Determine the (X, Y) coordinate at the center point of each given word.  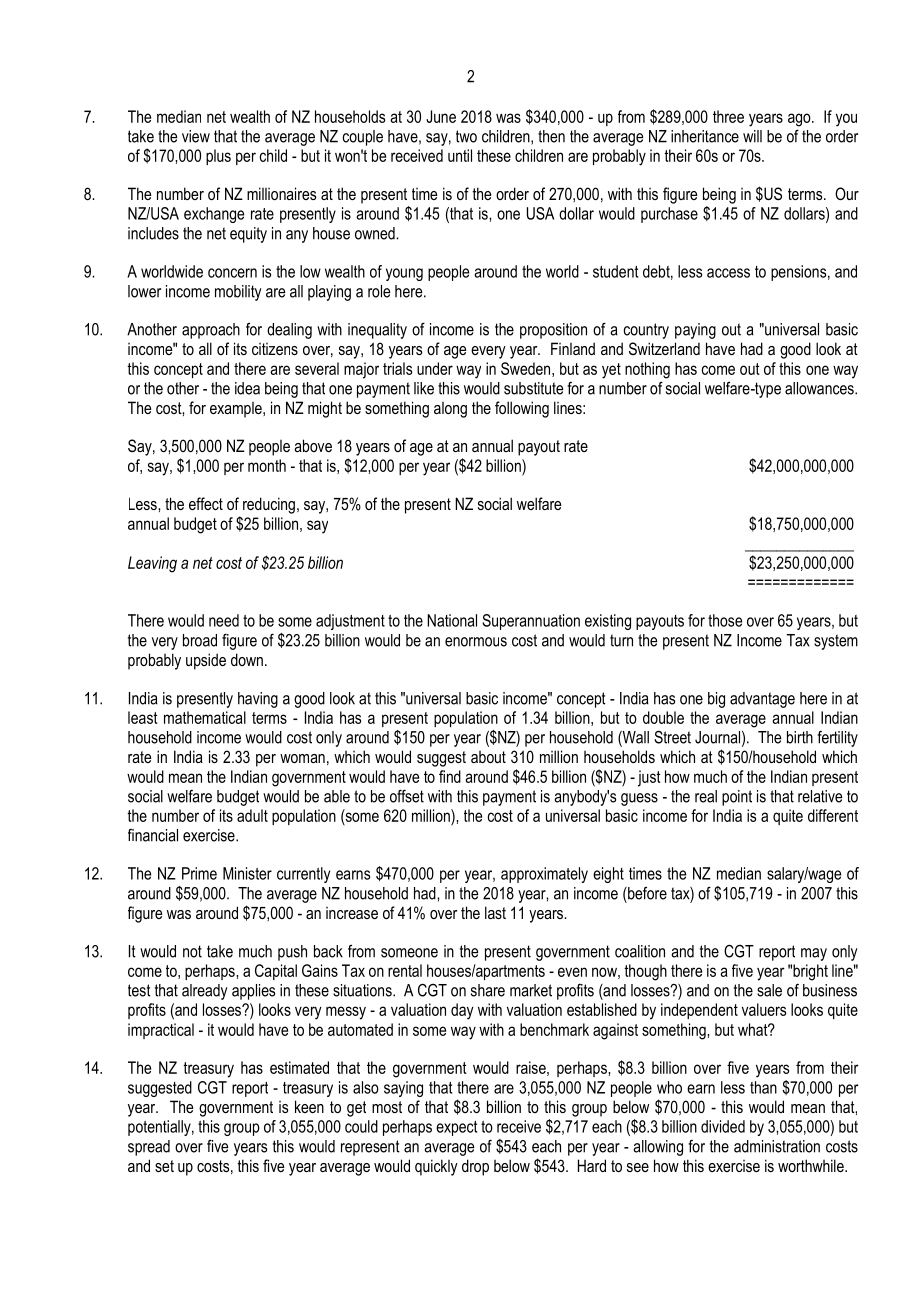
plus (218, 157)
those (725, 620)
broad (200, 640)
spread (149, 1148)
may (814, 954)
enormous (476, 642)
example (237, 410)
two (466, 136)
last (495, 912)
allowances (820, 388)
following (522, 409)
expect (456, 1128)
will (752, 136)
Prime (199, 873)
